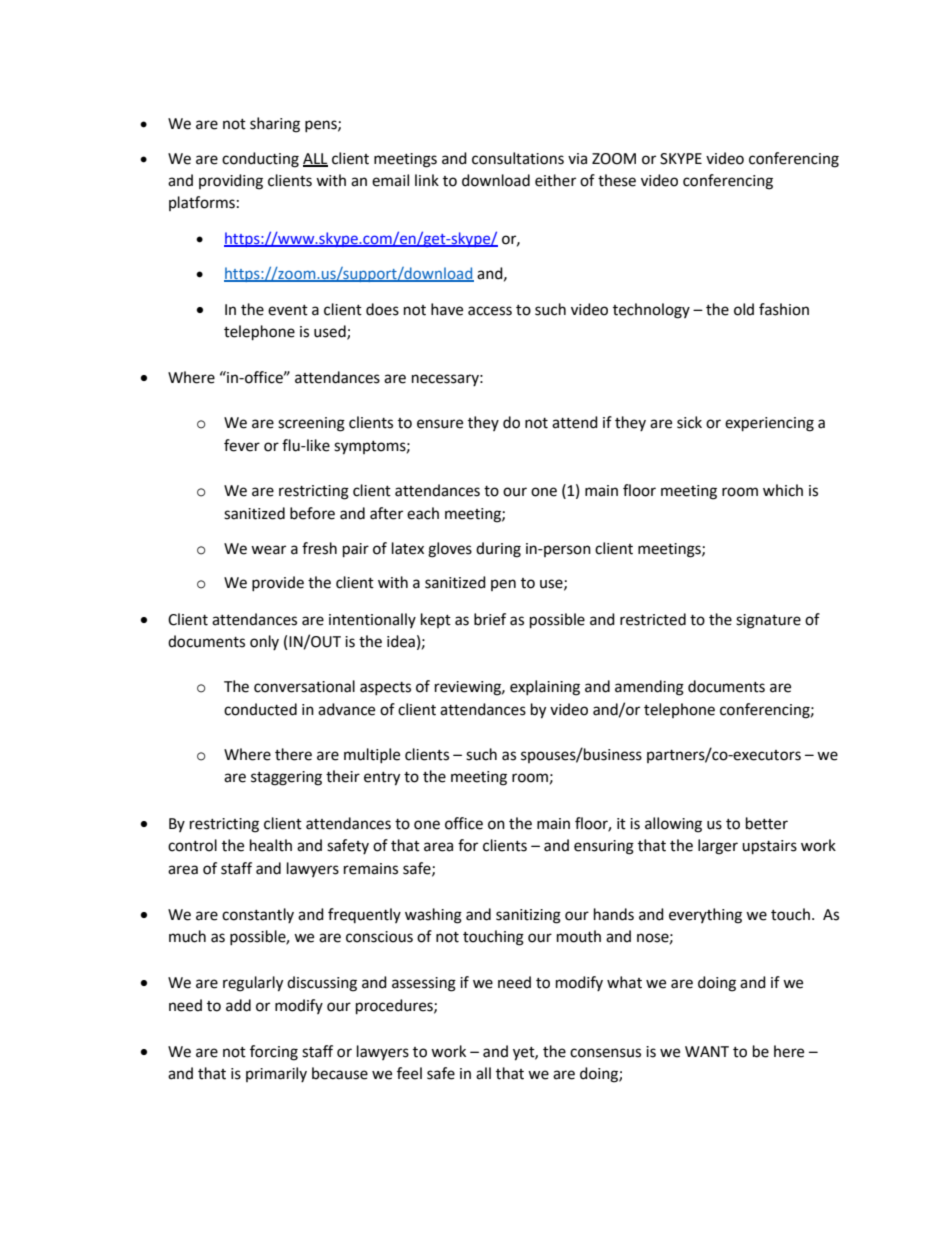 This document has height=1233, width=952. I want to click on conducting, so click(260, 160).
